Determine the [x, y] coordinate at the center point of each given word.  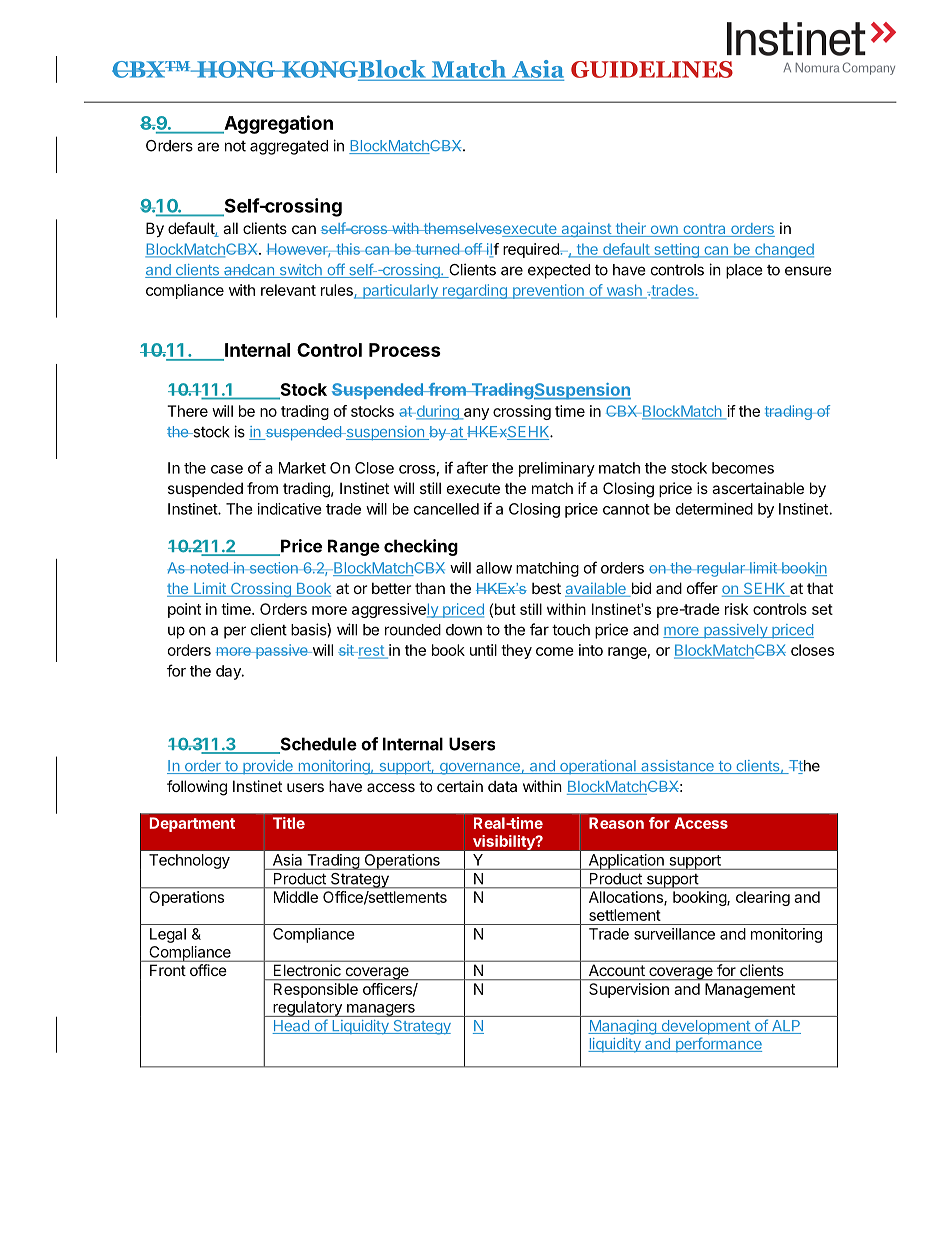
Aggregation [277, 124]
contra [704, 230]
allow [494, 568]
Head [291, 1027]
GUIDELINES [652, 69]
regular [721, 569]
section [273, 568]
